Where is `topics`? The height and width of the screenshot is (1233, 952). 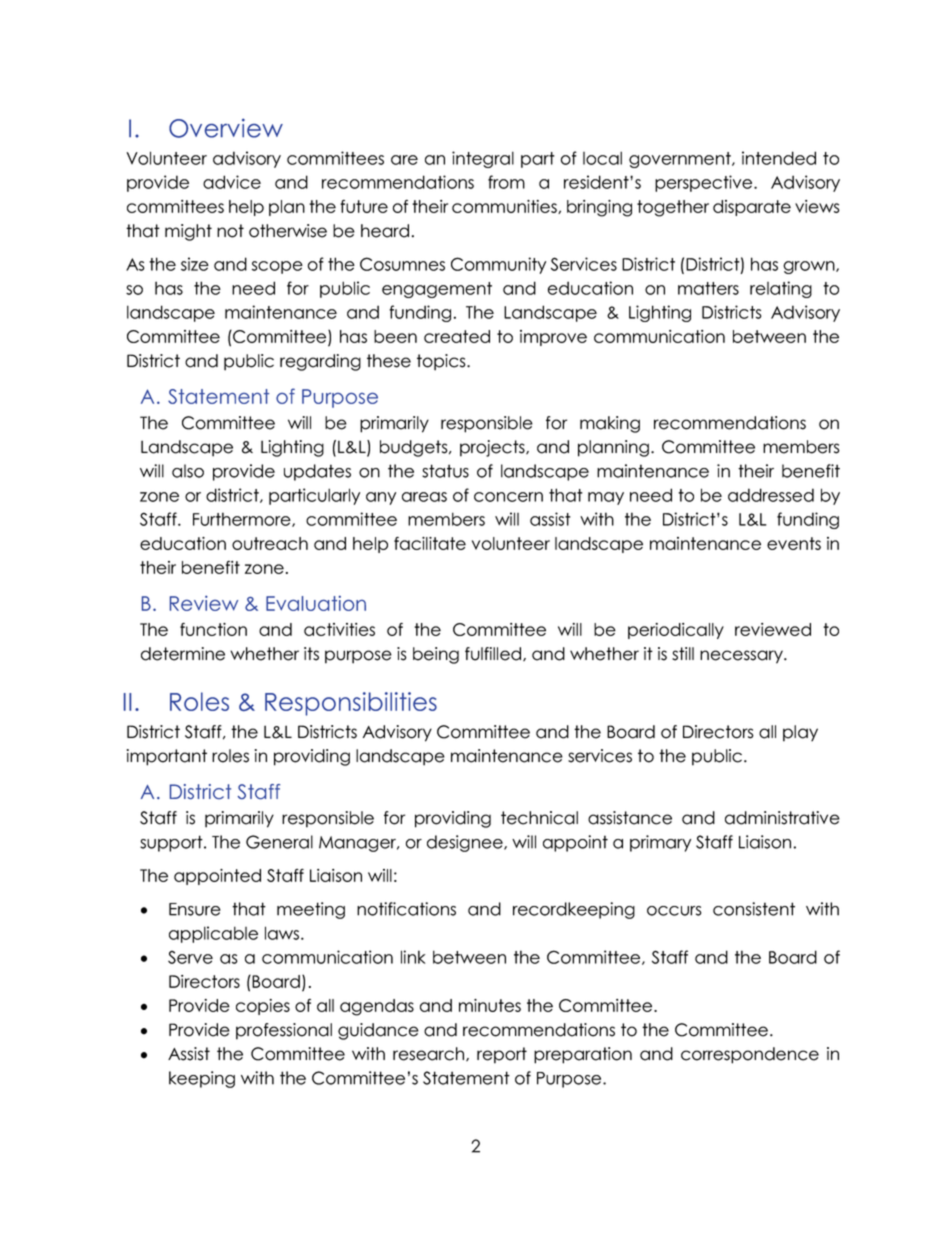
topics is located at coordinates (442, 362).
